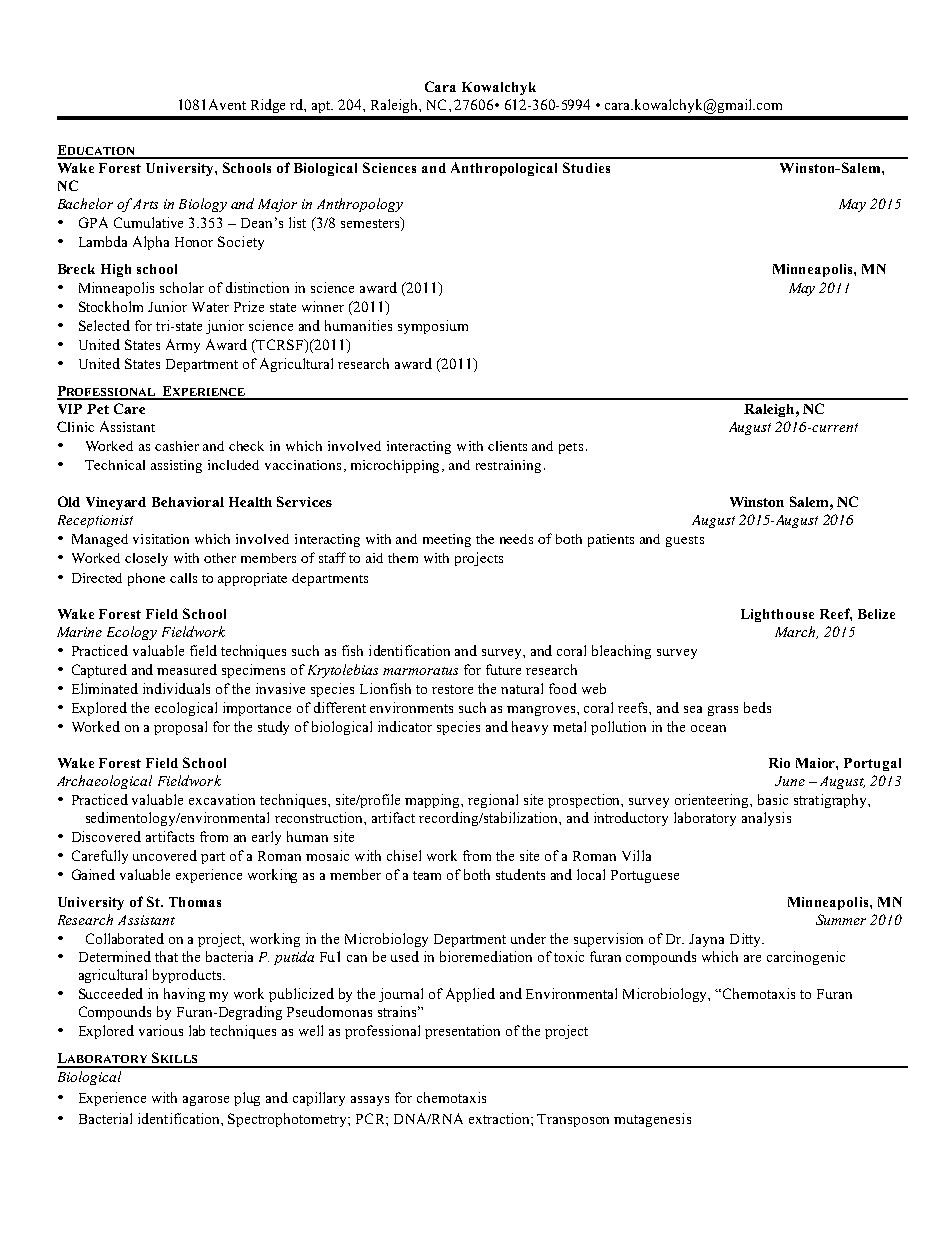 The image size is (952, 1233). I want to click on Ecology, so click(132, 633).
